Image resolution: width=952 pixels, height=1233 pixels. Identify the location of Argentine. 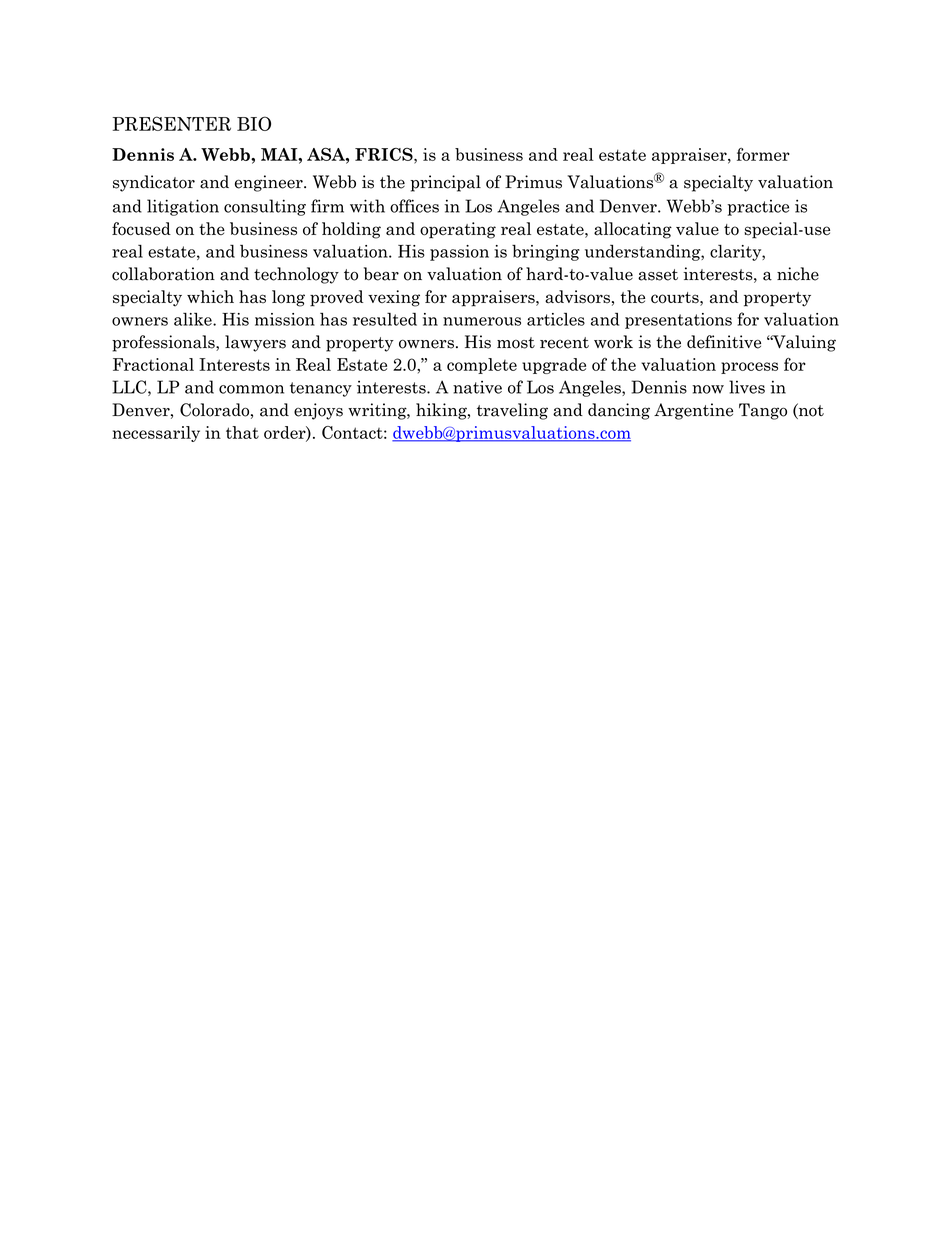
(693, 411).
